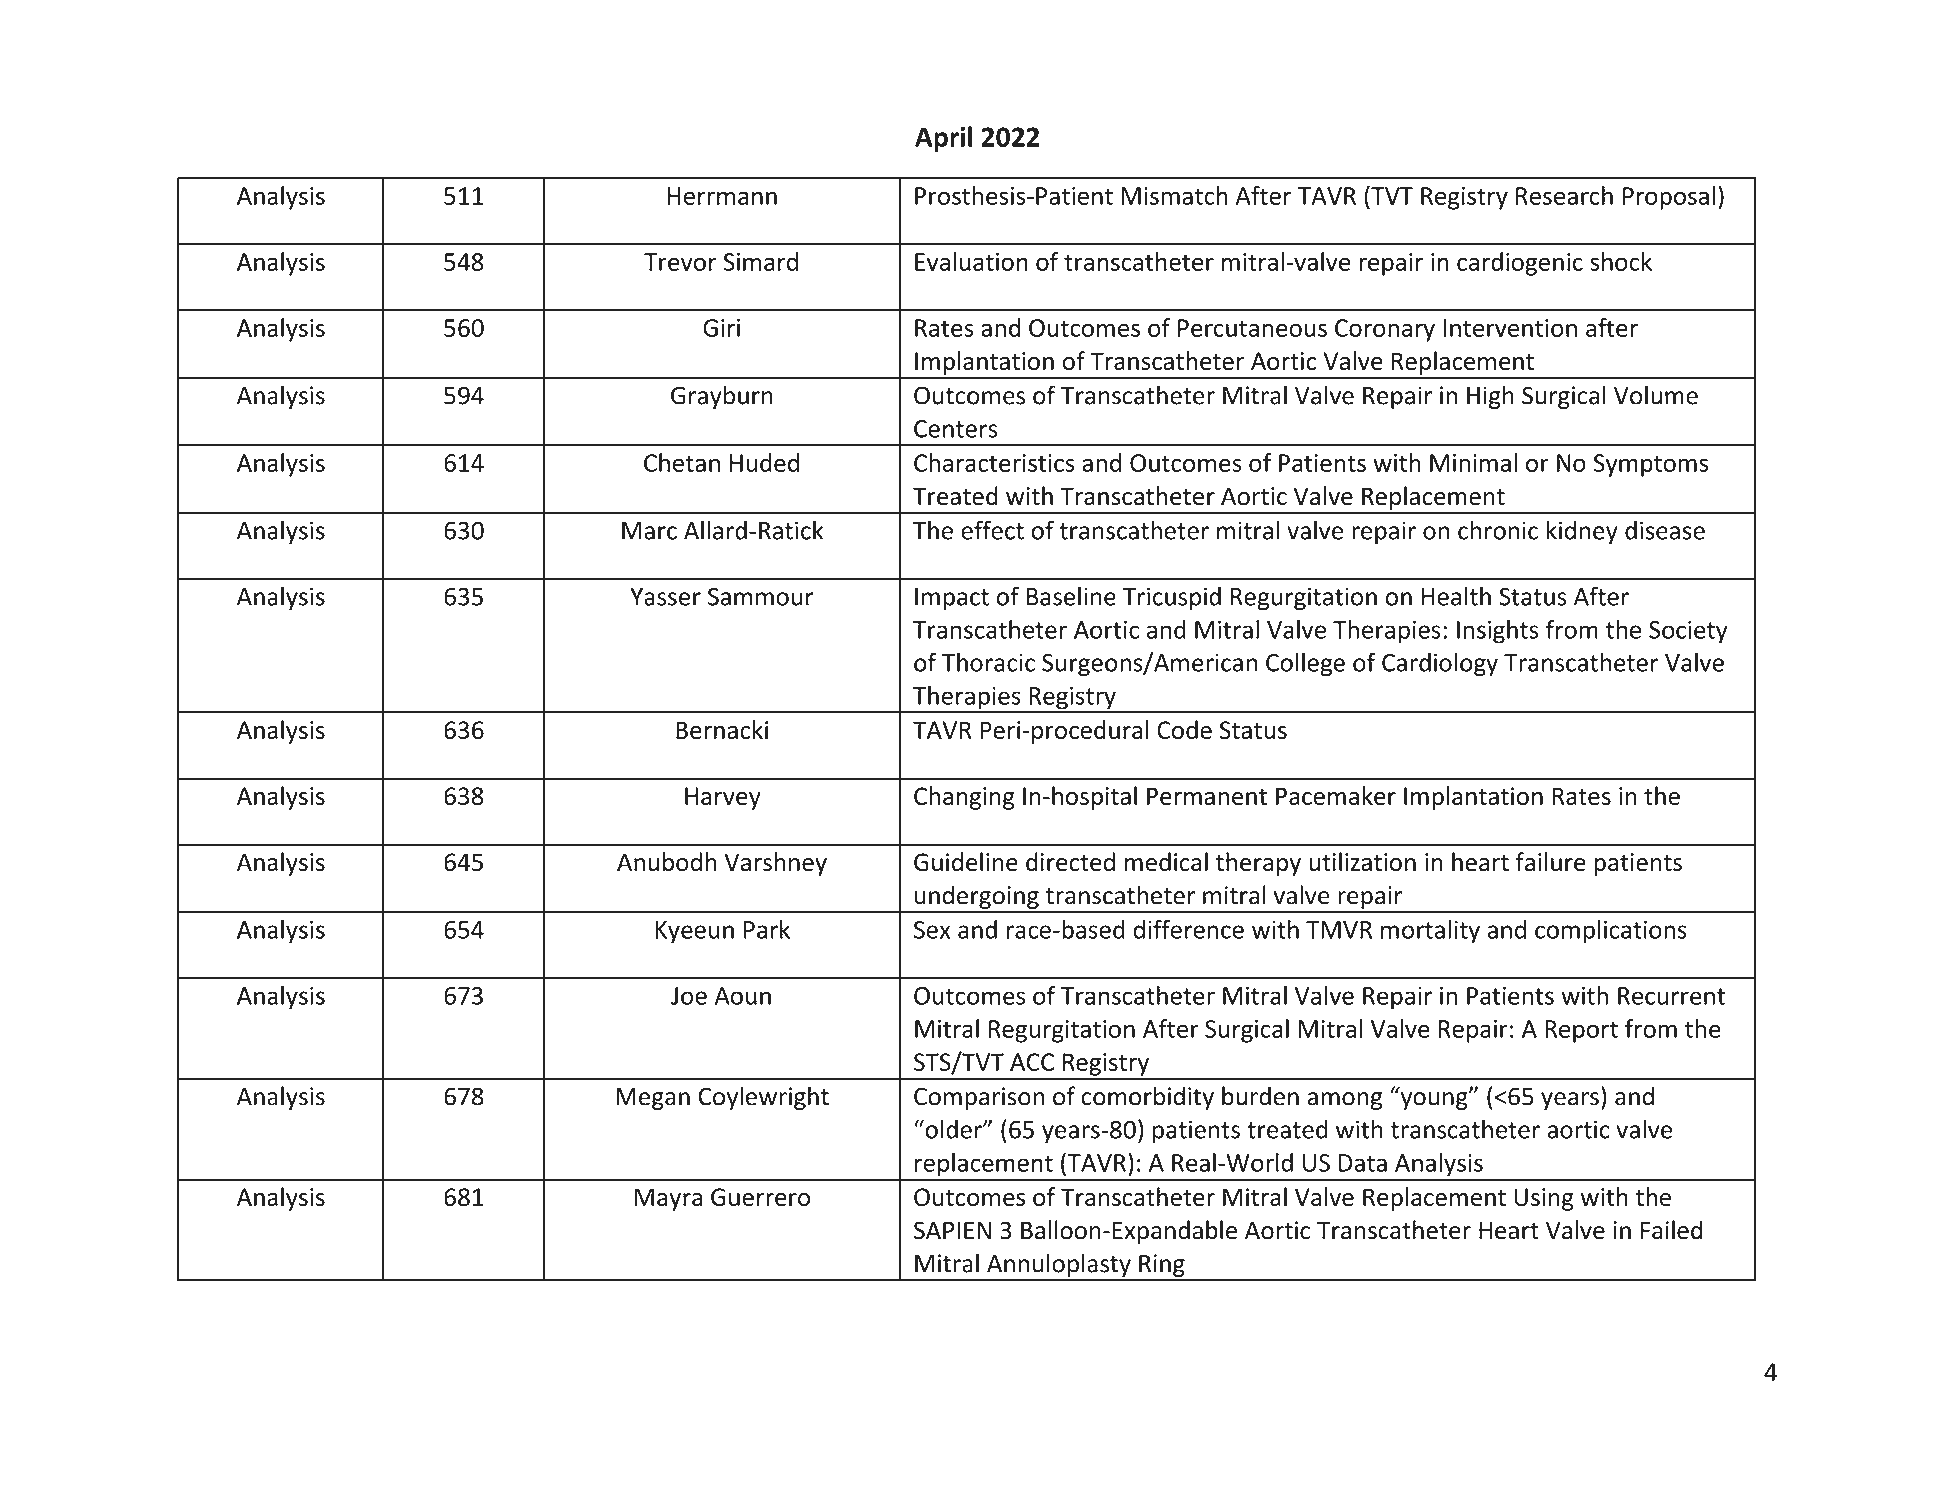 The height and width of the screenshot is (1510, 1955). Describe the element at coordinates (1174, 195) in the screenshot. I see `Mismatch` at that location.
